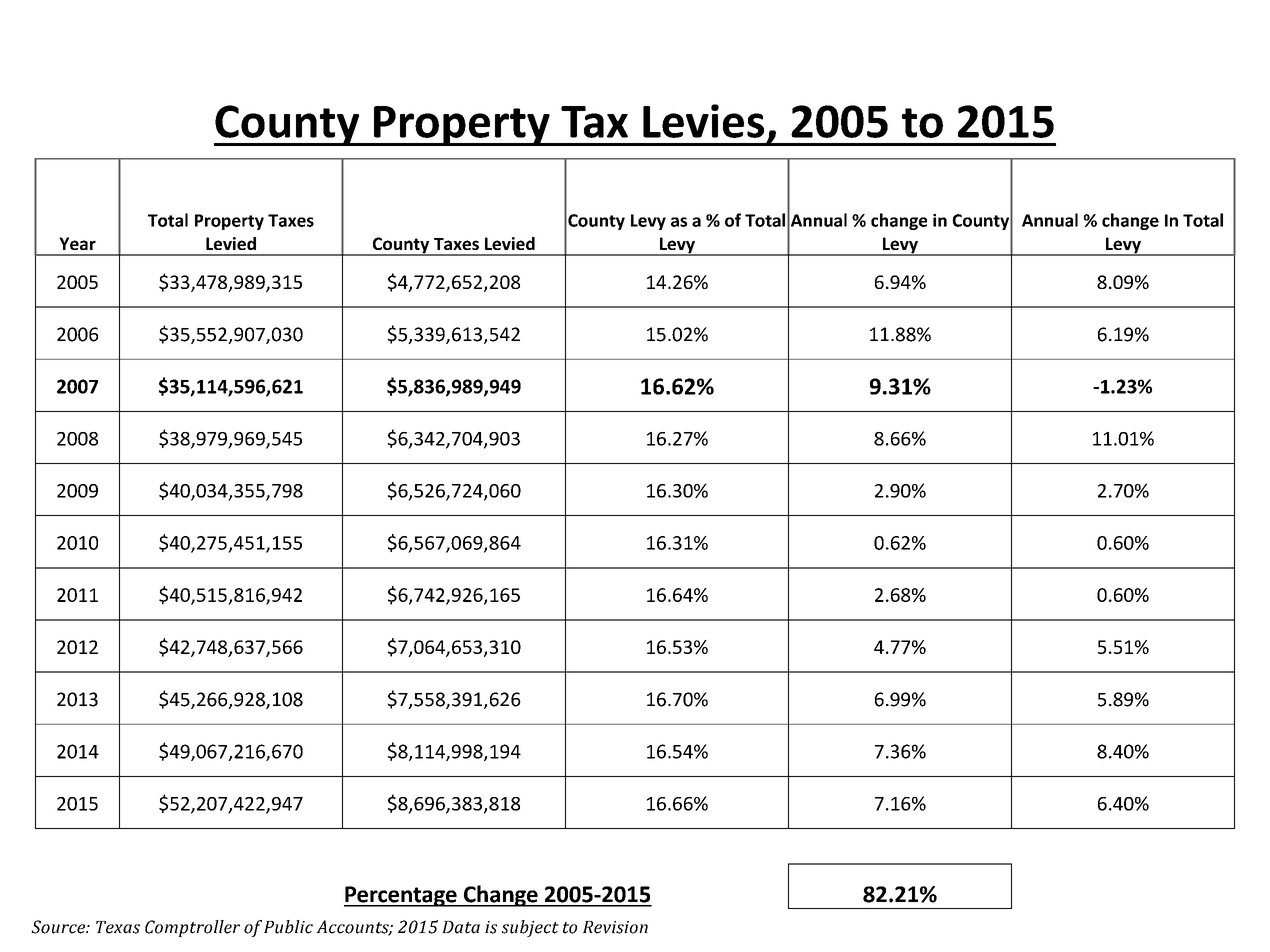 The image size is (1270, 952). What do you see at coordinates (703, 121) in the screenshot?
I see `Levies` at bounding box center [703, 121].
